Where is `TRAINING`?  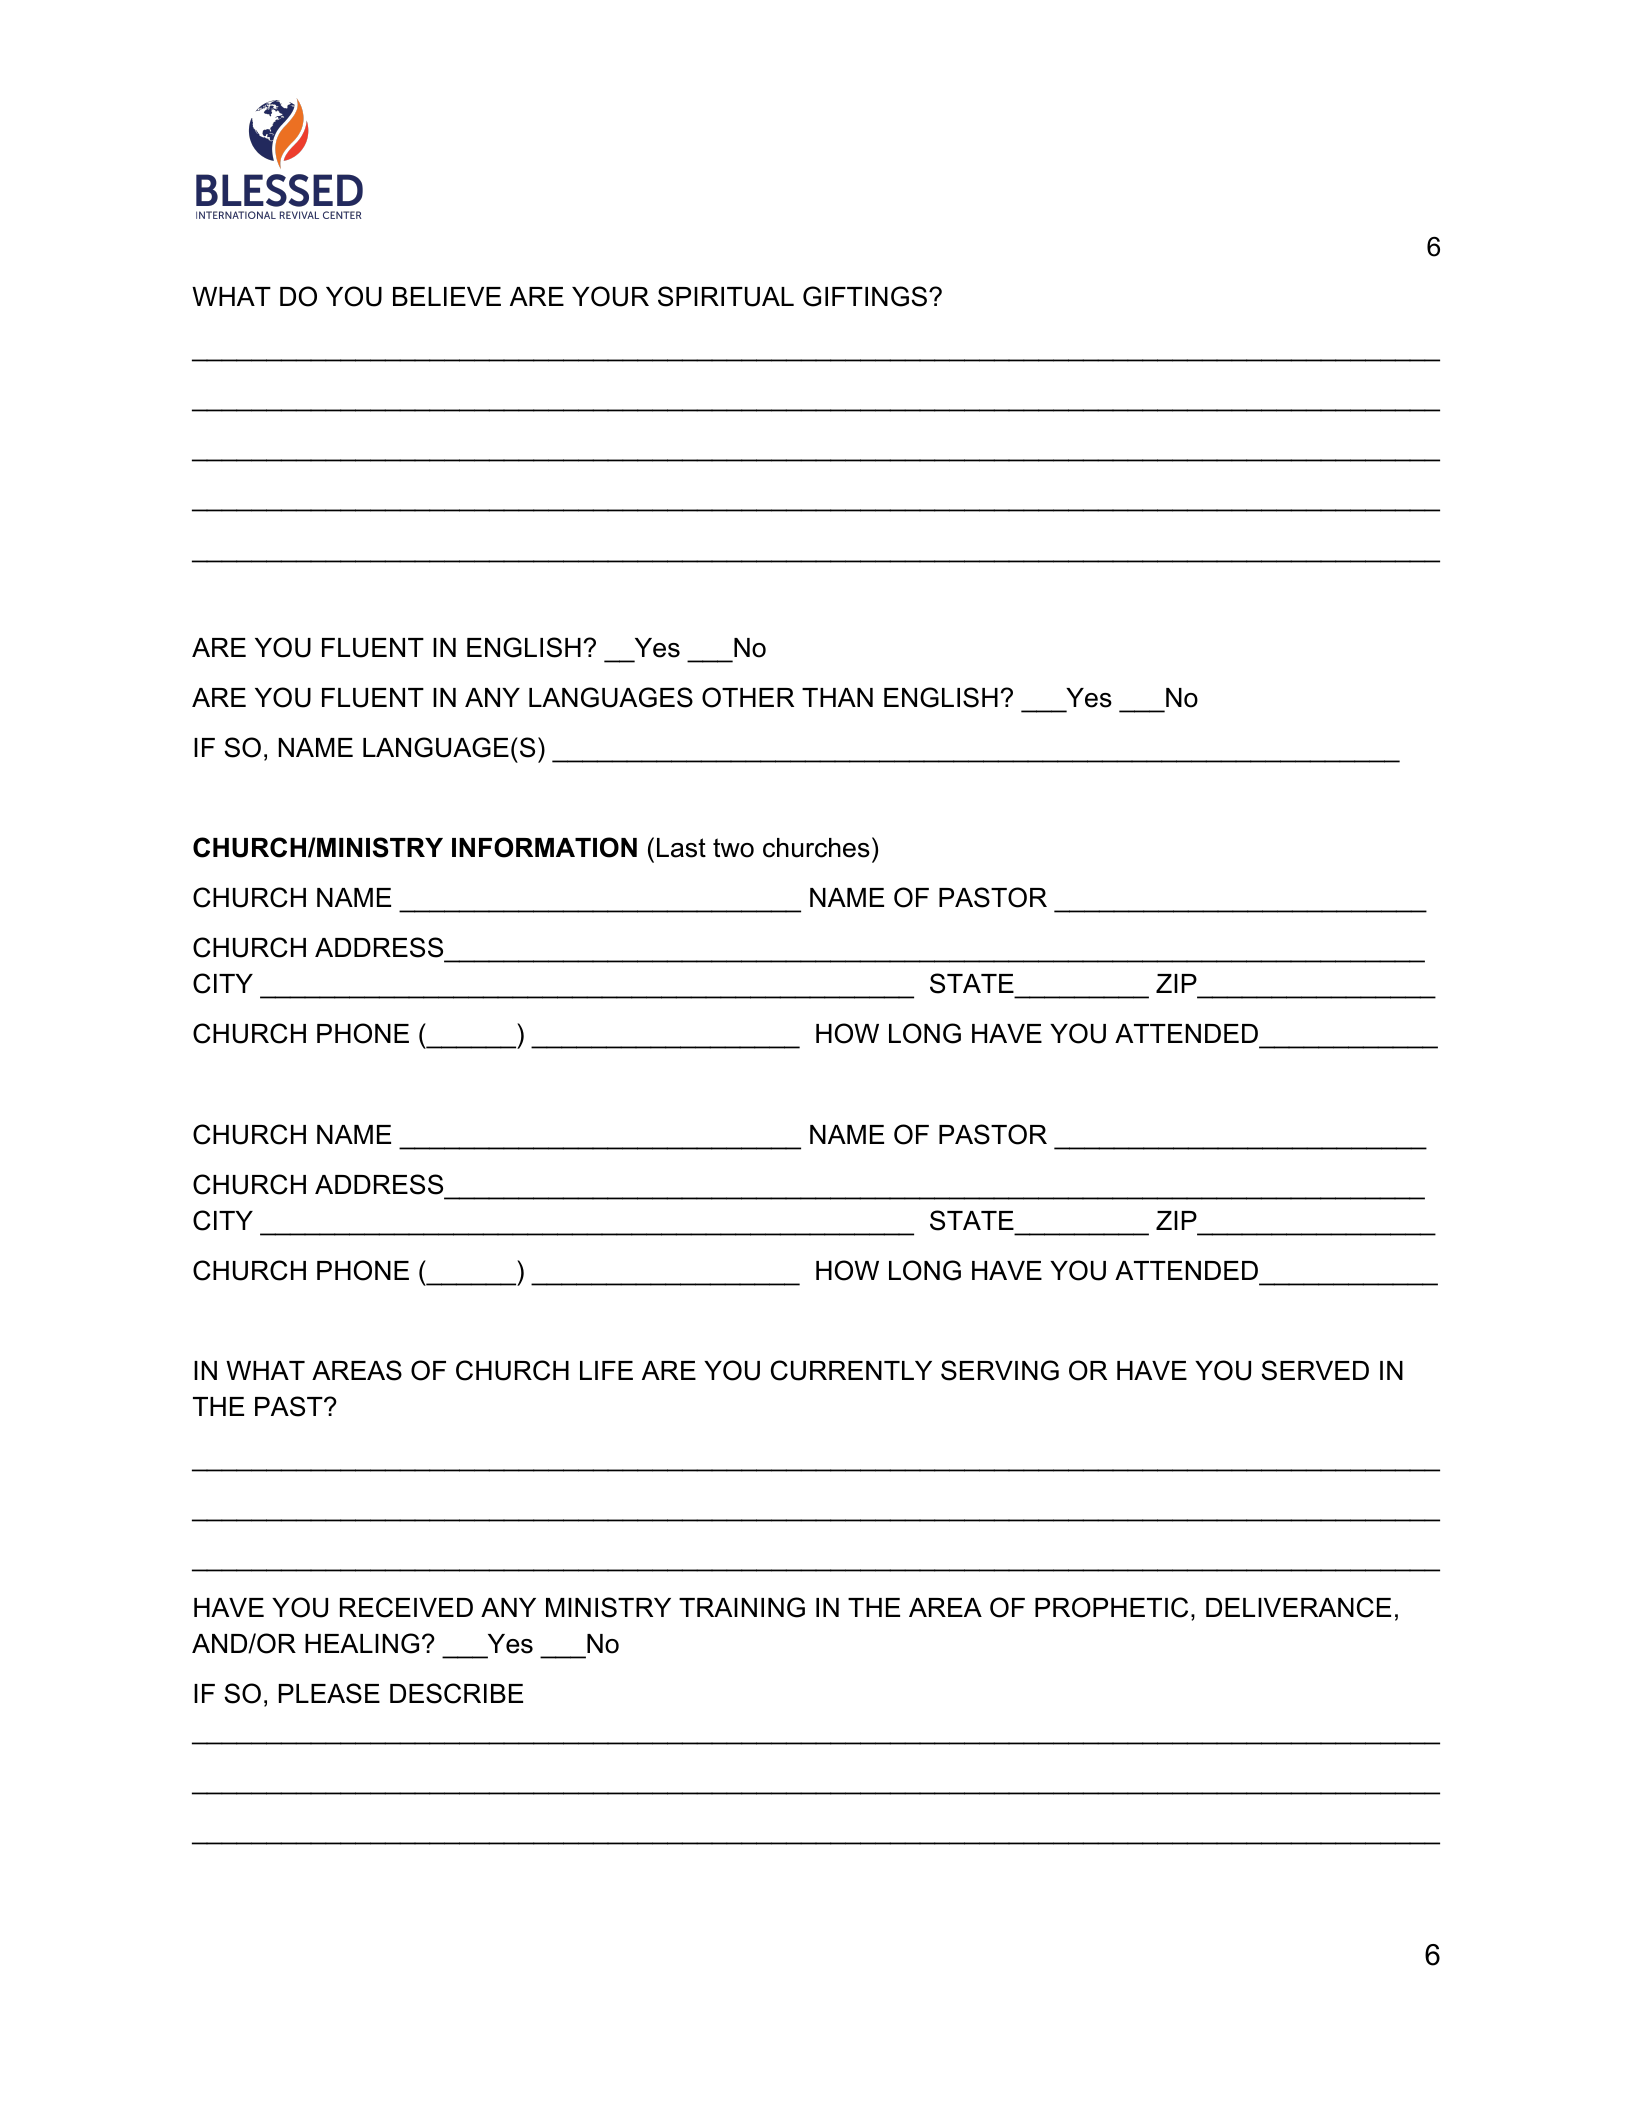 TRAINING is located at coordinates (742, 1607).
